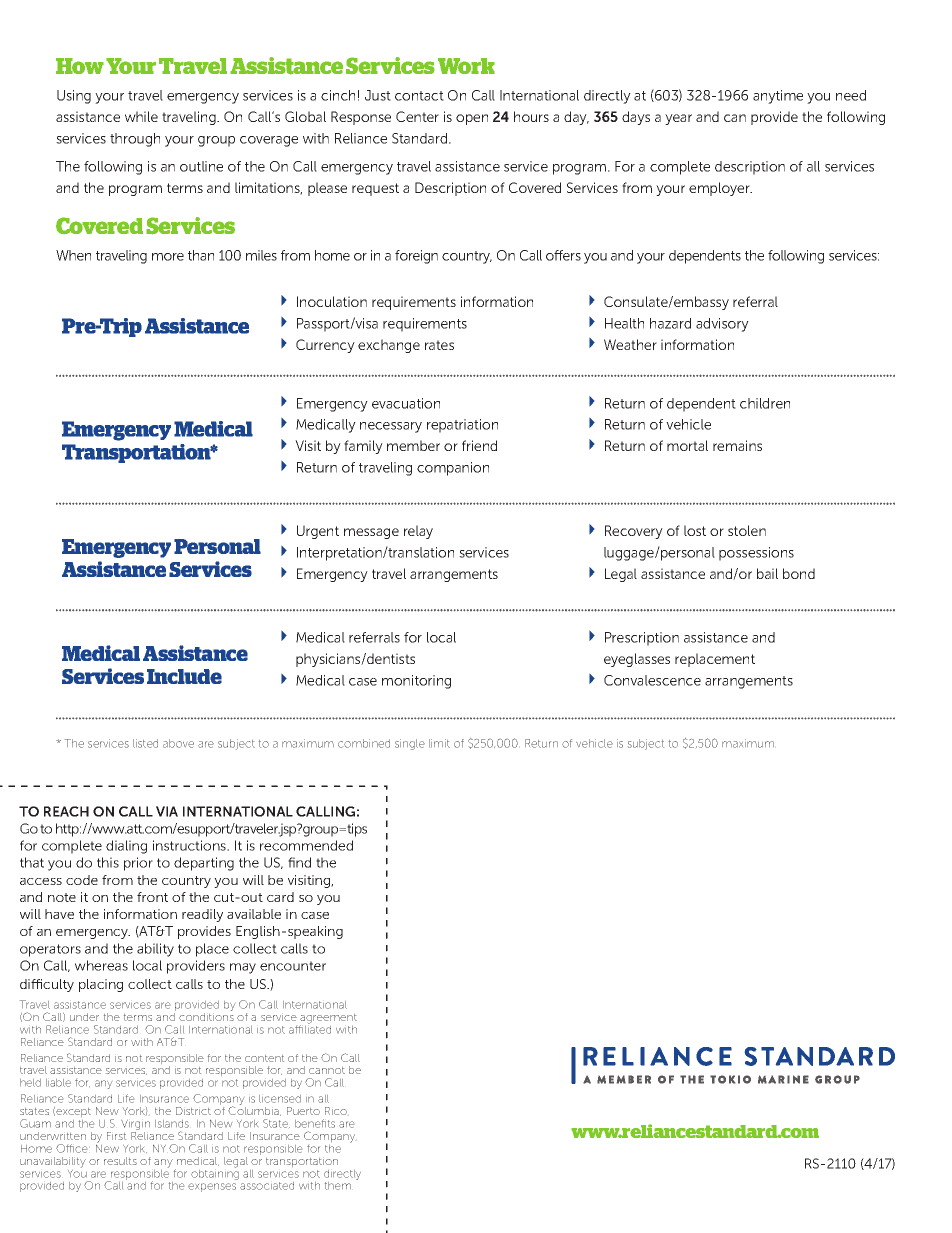 This screenshot has width=952, height=1233. Describe the element at coordinates (101, 965) in the screenshot. I see `whereas` at that location.
